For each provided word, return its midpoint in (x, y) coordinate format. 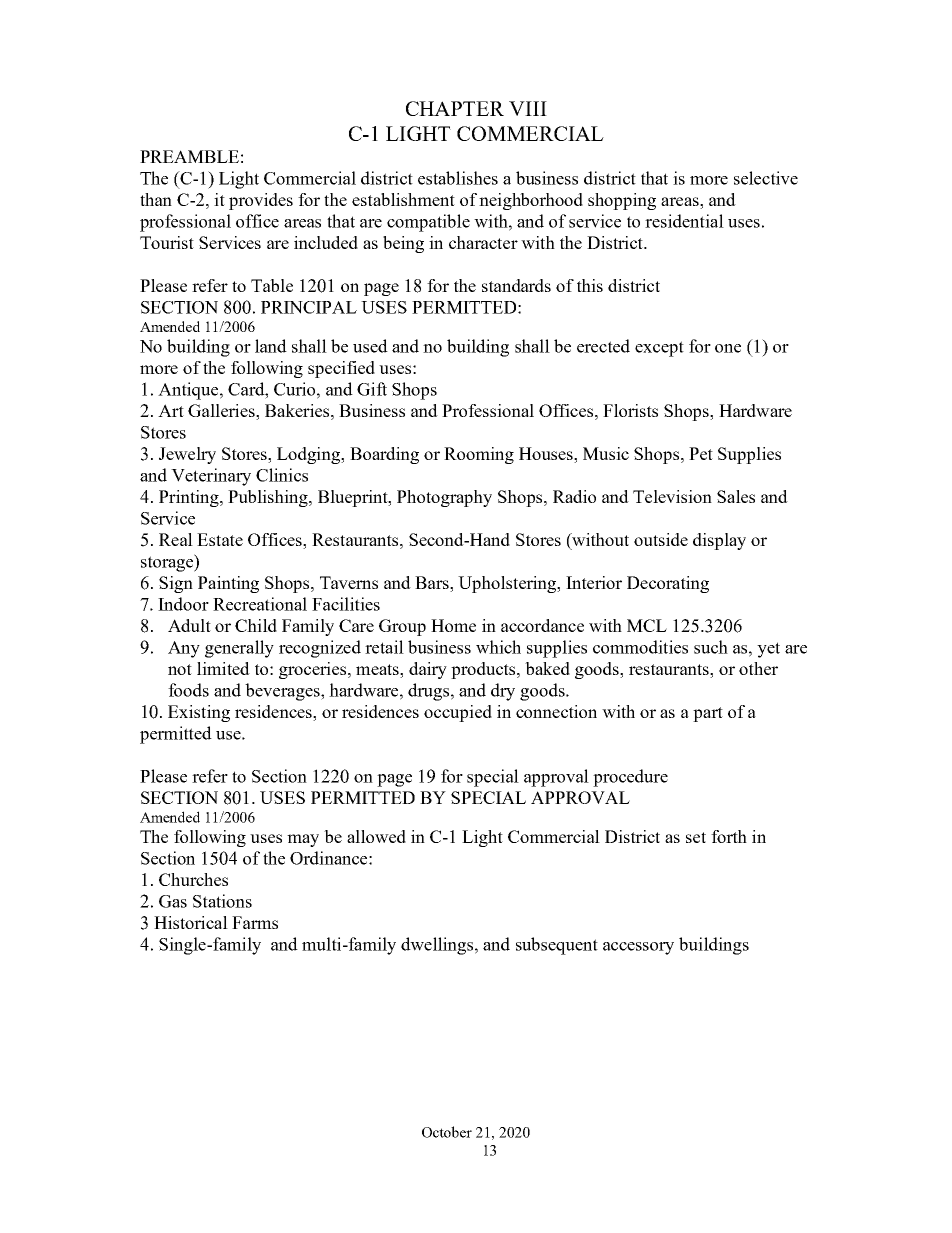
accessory (638, 948)
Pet (701, 453)
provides (261, 201)
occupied (458, 713)
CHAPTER (455, 108)
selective (766, 178)
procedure (630, 778)
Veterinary (211, 477)
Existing (199, 713)
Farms (255, 922)
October (447, 1132)
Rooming (479, 455)
